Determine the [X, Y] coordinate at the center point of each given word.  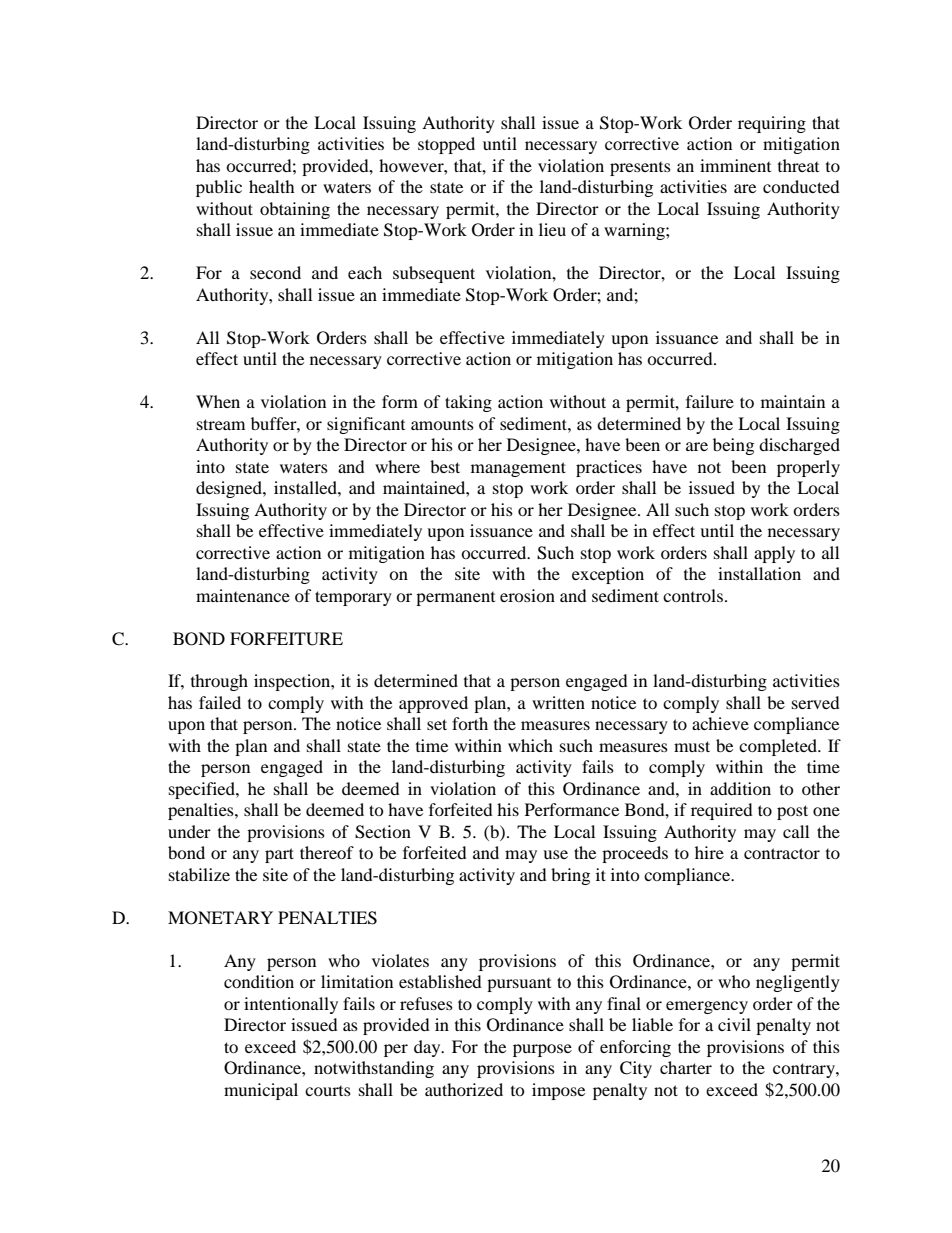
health [272, 186]
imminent [735, 165]
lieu [552, 229]
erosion [527, 595]
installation [759, 573]
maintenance [243, 595]
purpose [542, 1050]
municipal [261, 1091]
